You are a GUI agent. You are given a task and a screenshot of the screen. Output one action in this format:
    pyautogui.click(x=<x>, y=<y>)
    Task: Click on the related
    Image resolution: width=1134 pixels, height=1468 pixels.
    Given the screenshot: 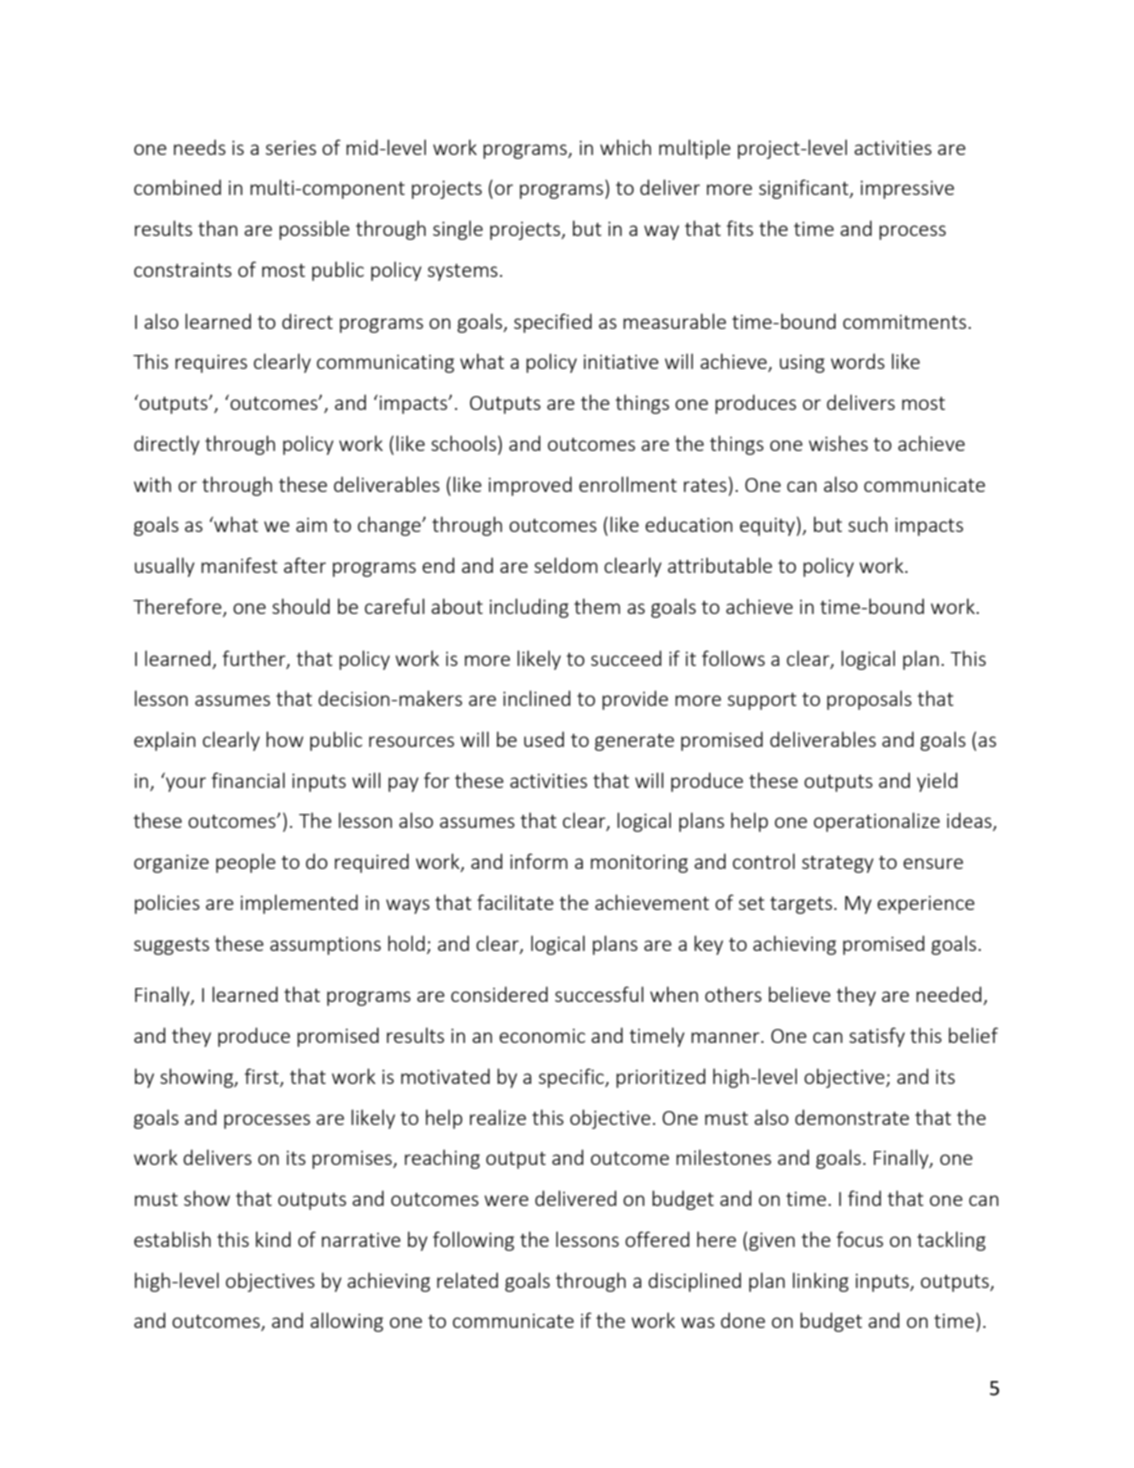 What is the action you would take?
    pyautogui.click(x=467, y=1280)
